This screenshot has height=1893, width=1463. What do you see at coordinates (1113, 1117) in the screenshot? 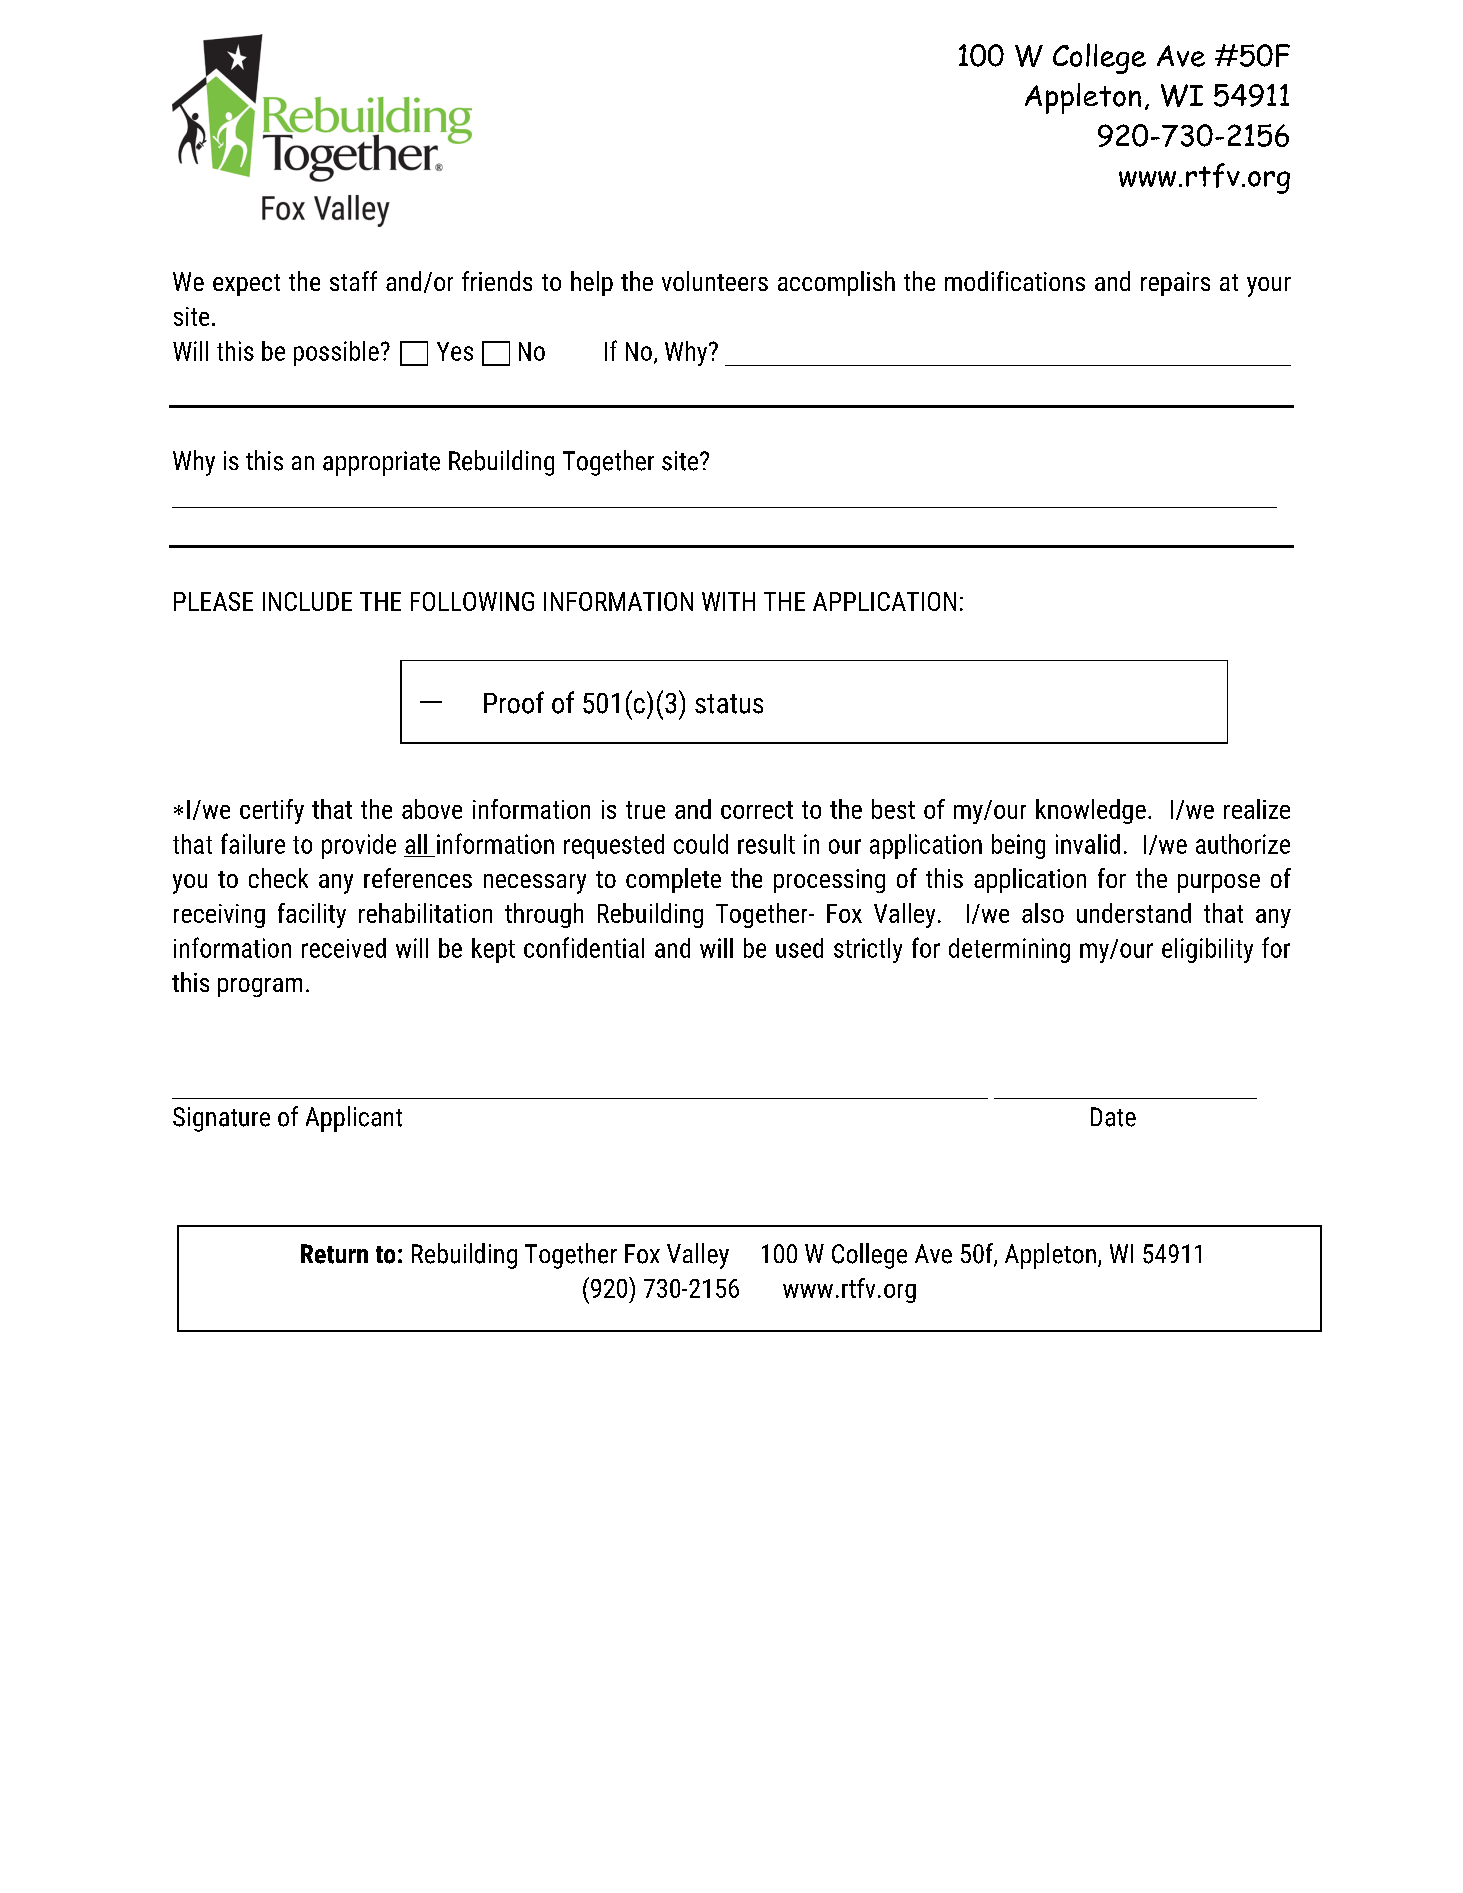
I see `Date` at bounding box center [1113, 1117].
